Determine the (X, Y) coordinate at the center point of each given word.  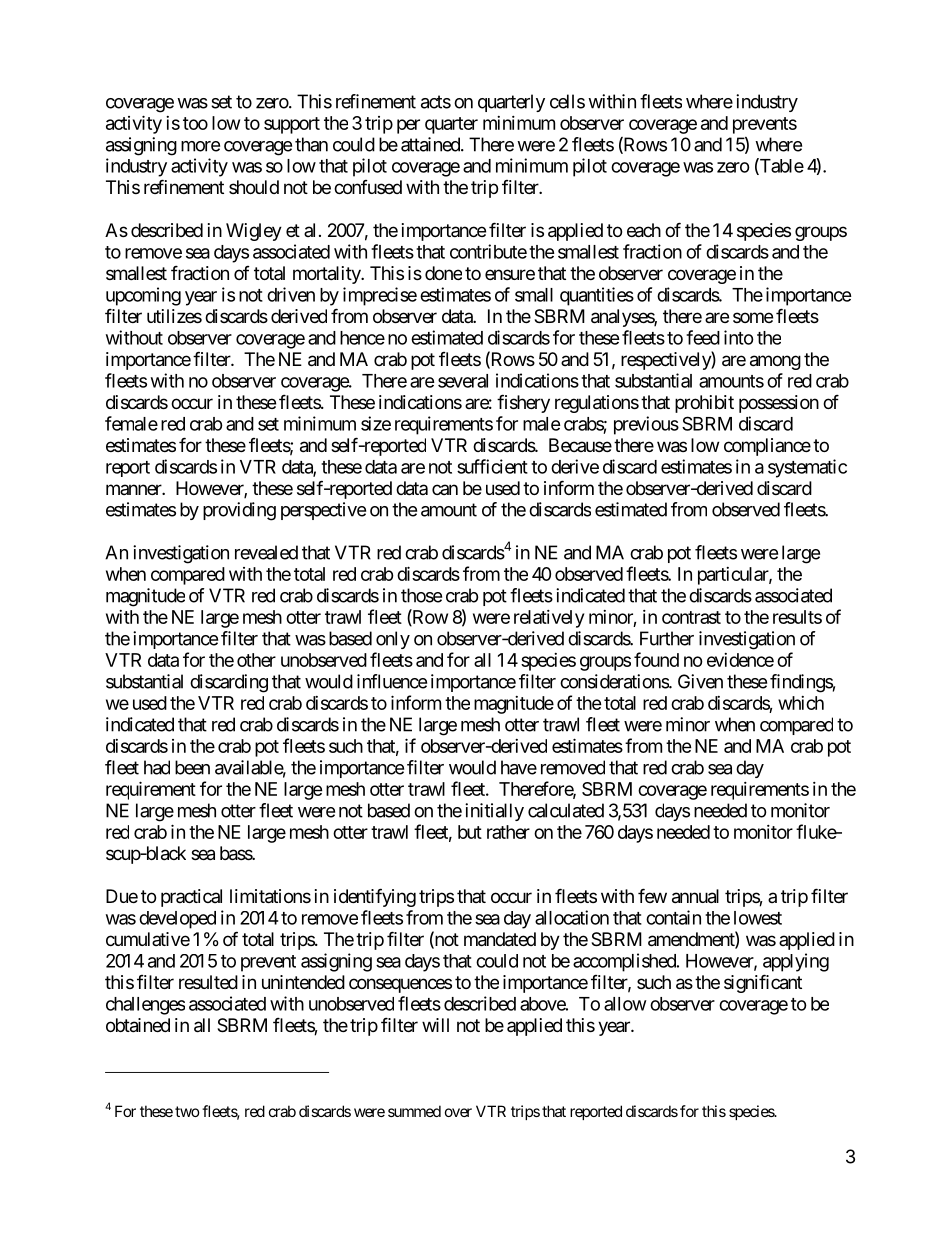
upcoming (143, 296)
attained (431, 144)
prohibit (704, 404)
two (187, 1111)
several (463, 381)
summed (414, 1111)
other (256, 660)
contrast (691, 617)
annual (695, 896)
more (200, 146)
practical (191, 898)
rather (508, 832)
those (421, 595)
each (644, 230)
